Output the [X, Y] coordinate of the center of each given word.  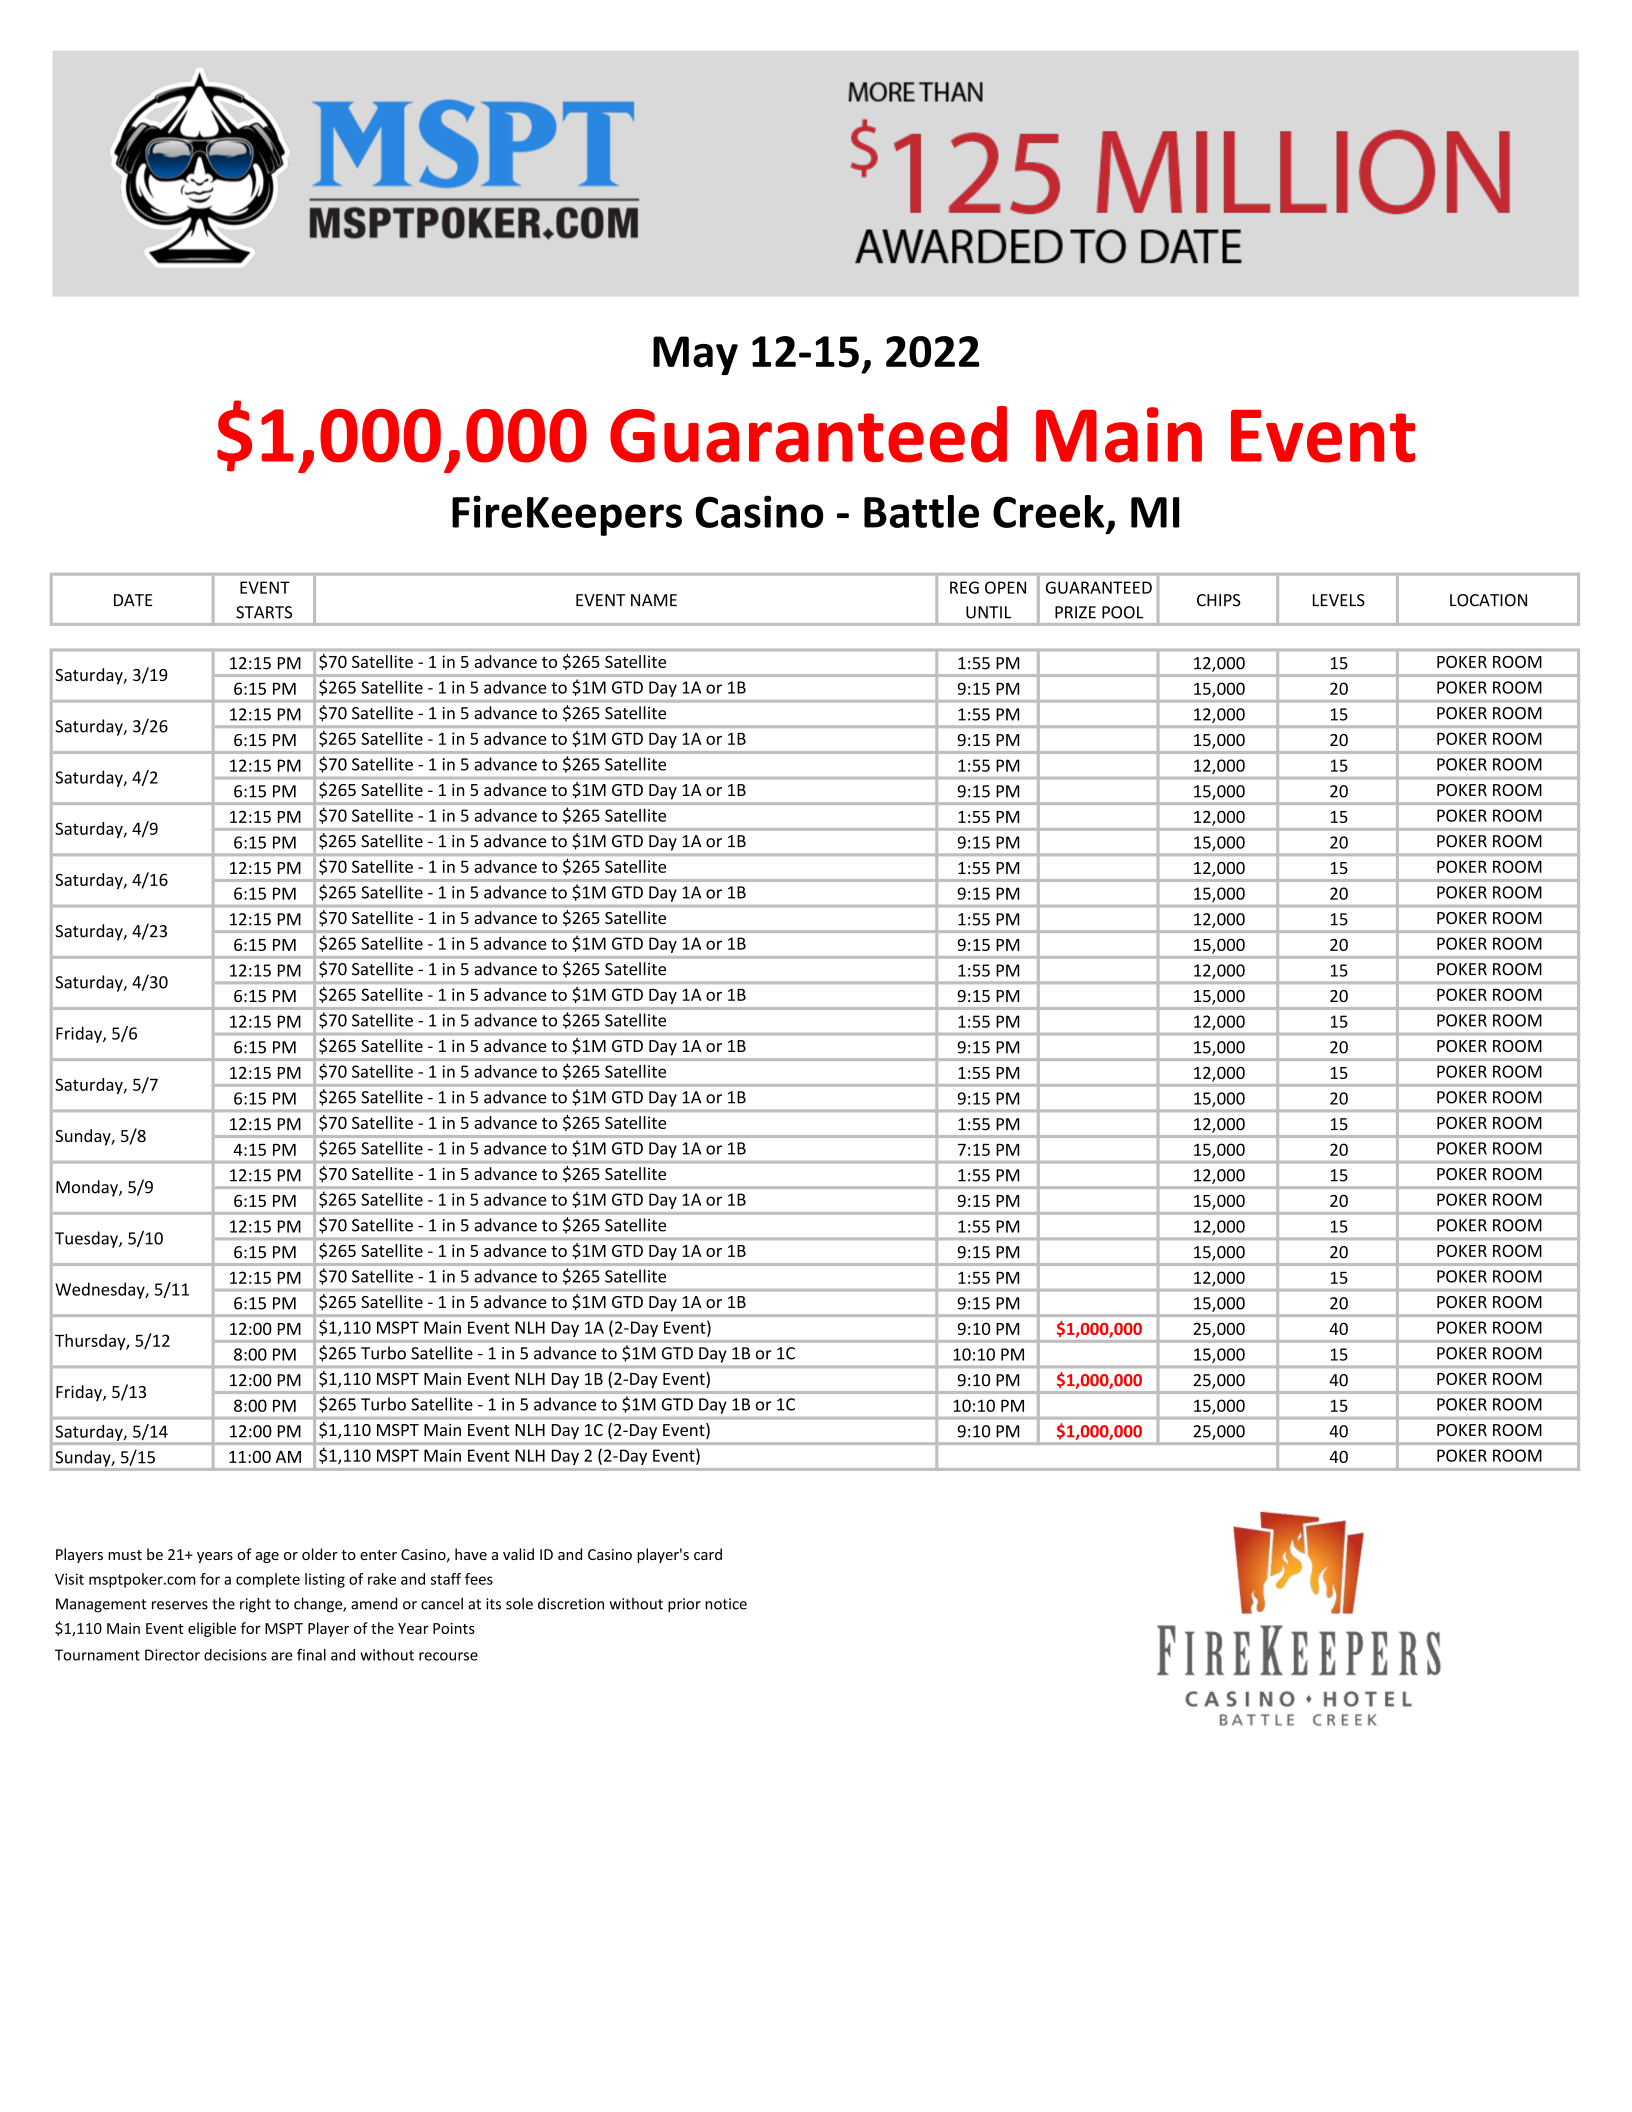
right [255, 1605]
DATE [133, 600]
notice [726, 1604]
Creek [1048, 511]
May [695, 356]
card [708, 1554]
